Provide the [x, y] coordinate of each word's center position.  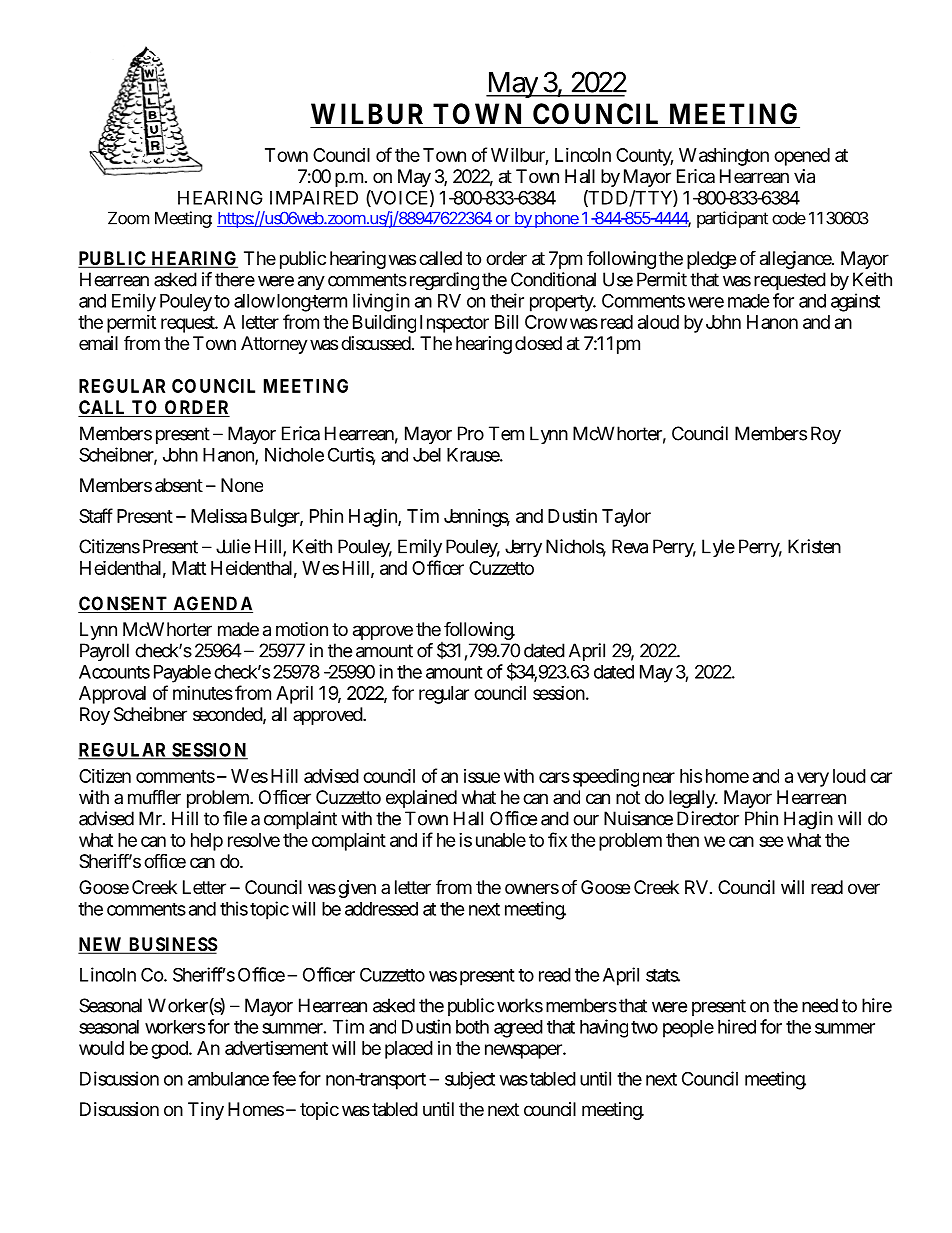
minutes [203, 693]
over [864, 888]
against [855, 302]
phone [557, 220]
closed [538, 343]
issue [482, 776]
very [813, 779]
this [234, 908]
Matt [189, 568]
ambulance [228, 1079]
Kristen [814, 546]
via [804, 176]
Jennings [477, 518]
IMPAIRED [314, 198]
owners [532, 888]
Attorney [274, 345]
